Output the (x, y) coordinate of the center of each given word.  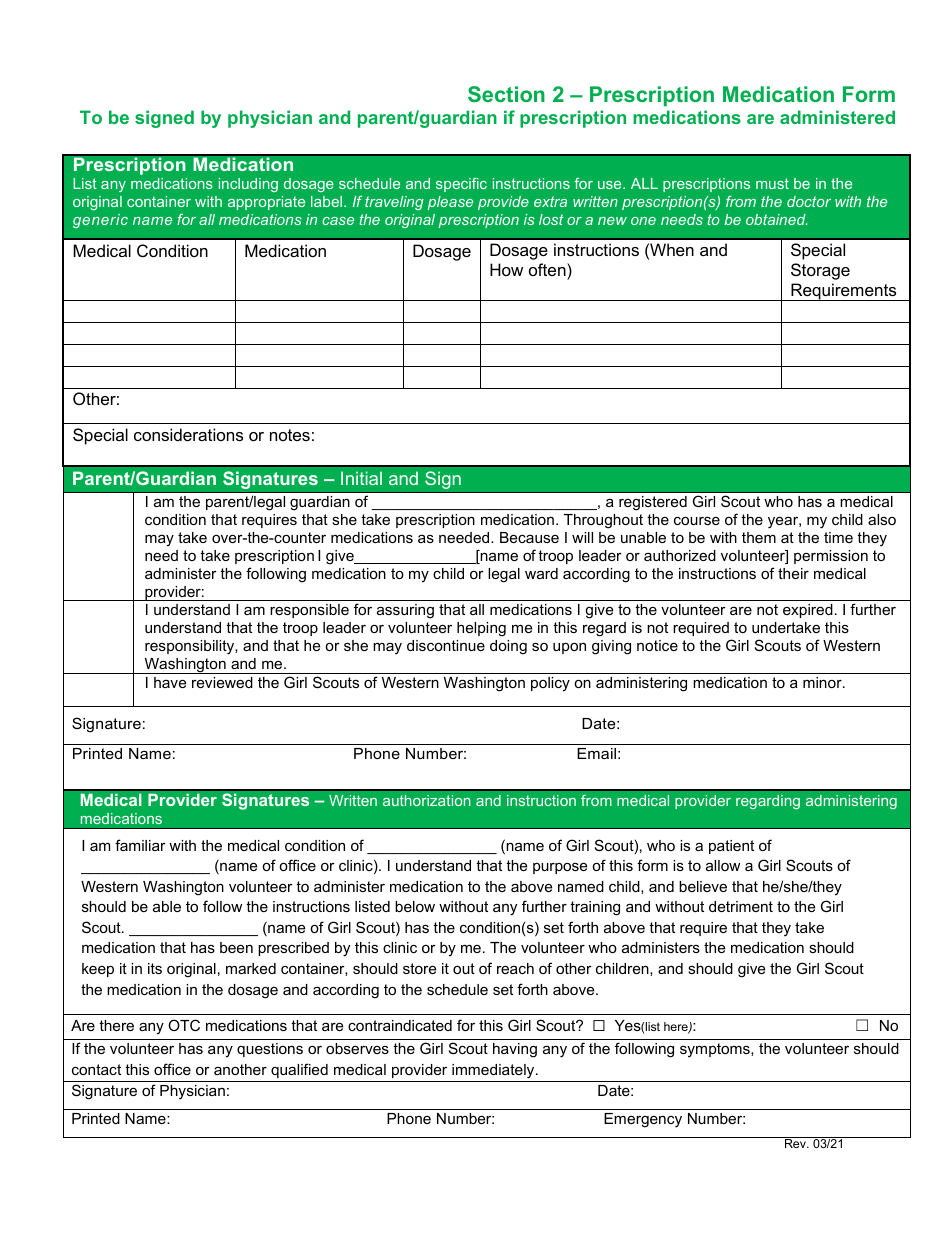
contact (96, 1069)
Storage (820, 271)
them (759, 537)
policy (550, 684)
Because (529, 537)
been (236, 947)
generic (100, 221)
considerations (188, 434)
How (506, 269)
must (772, 183)
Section (506, 94)
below (415, 906)
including (248, 185)
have (170, 682)
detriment (741, 906)
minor (823, 682)
